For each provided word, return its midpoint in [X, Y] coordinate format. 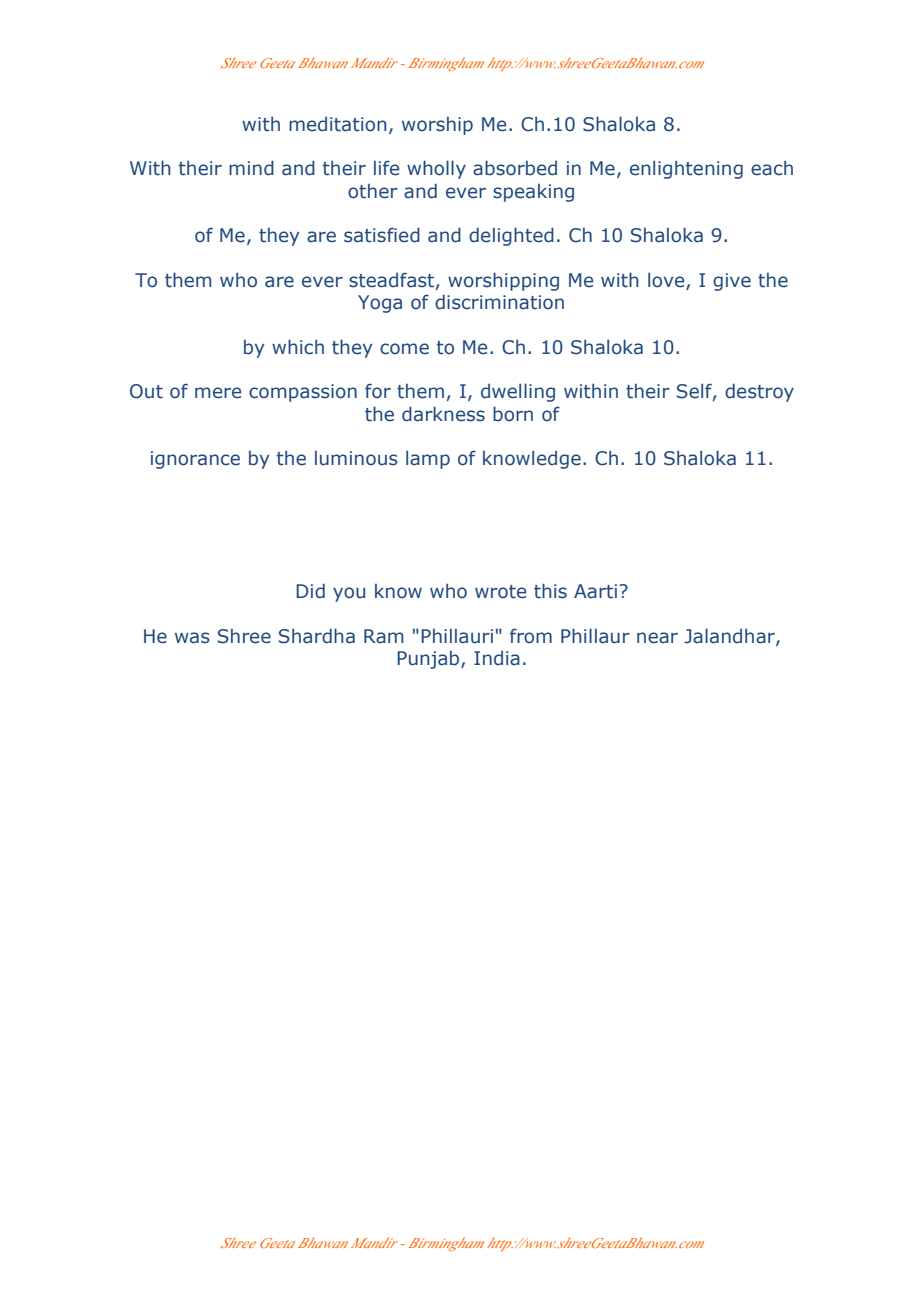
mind [251, 168]
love [667, 281]
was [192, 638]
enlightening [686, 170]
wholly [436, 169]
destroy [759, 392]
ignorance [195, 460]
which [298, 347]
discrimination [499, 302]
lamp [428, 460]
